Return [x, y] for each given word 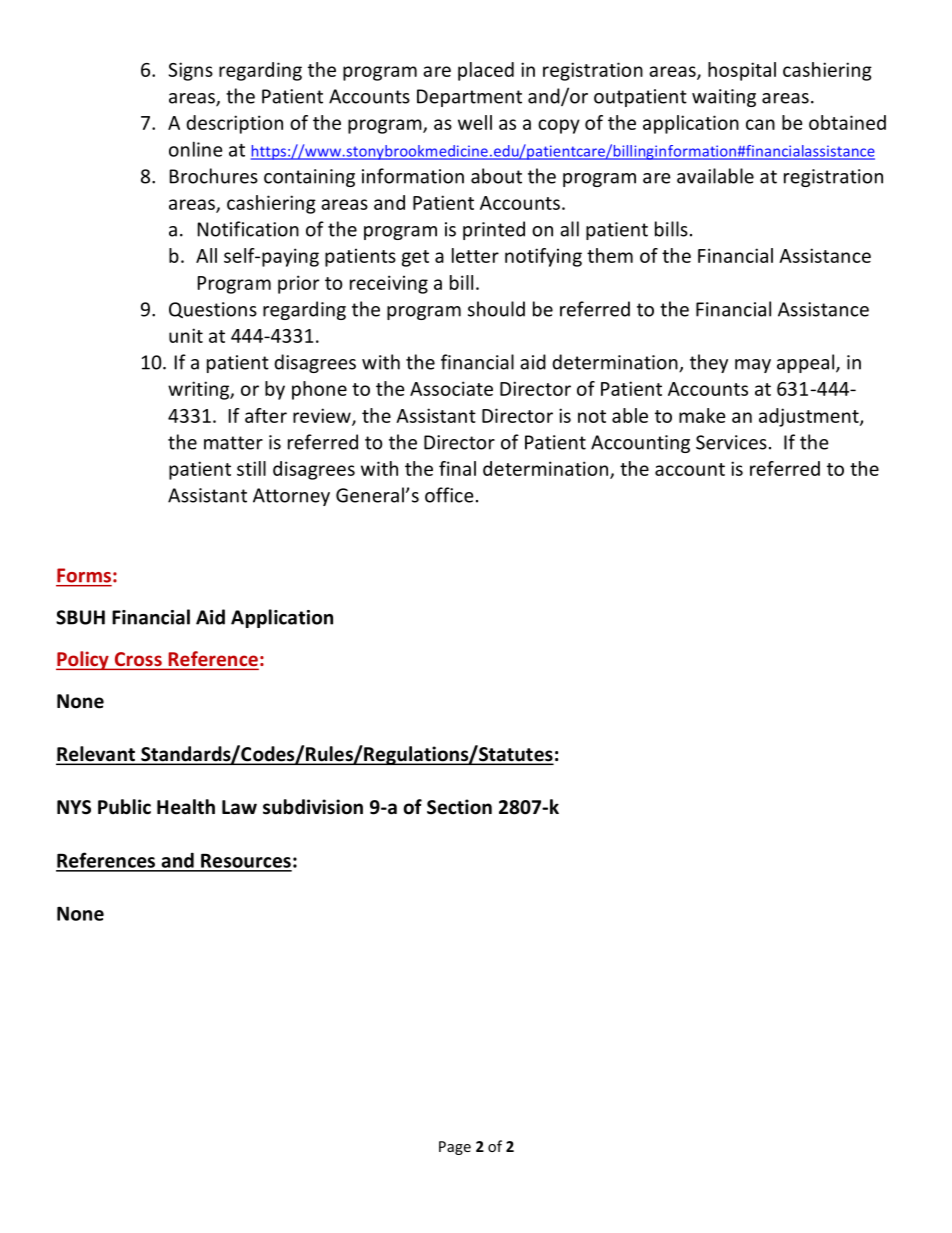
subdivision [313, 807]
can [760, 124]
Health [186, 807]
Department [469, 98]
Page [455, 1148]
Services [731, 442]
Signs [191, 71]
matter [233, 443]
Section [459, 807]
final [457, 468]
